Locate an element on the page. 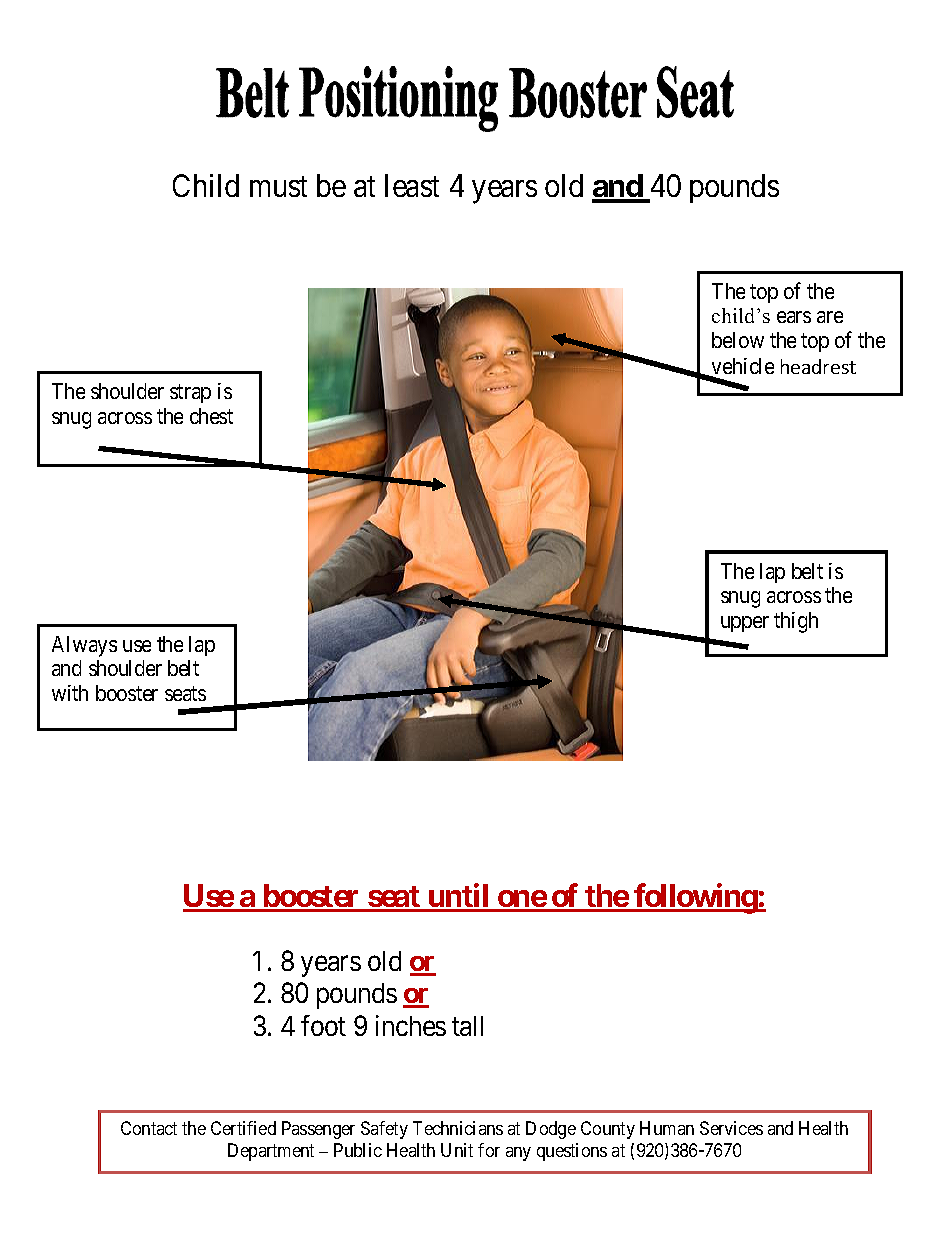 Image resolution: width=952 pixels, height=1233 pixels. Contact is located at coordinates (149, 1128).
